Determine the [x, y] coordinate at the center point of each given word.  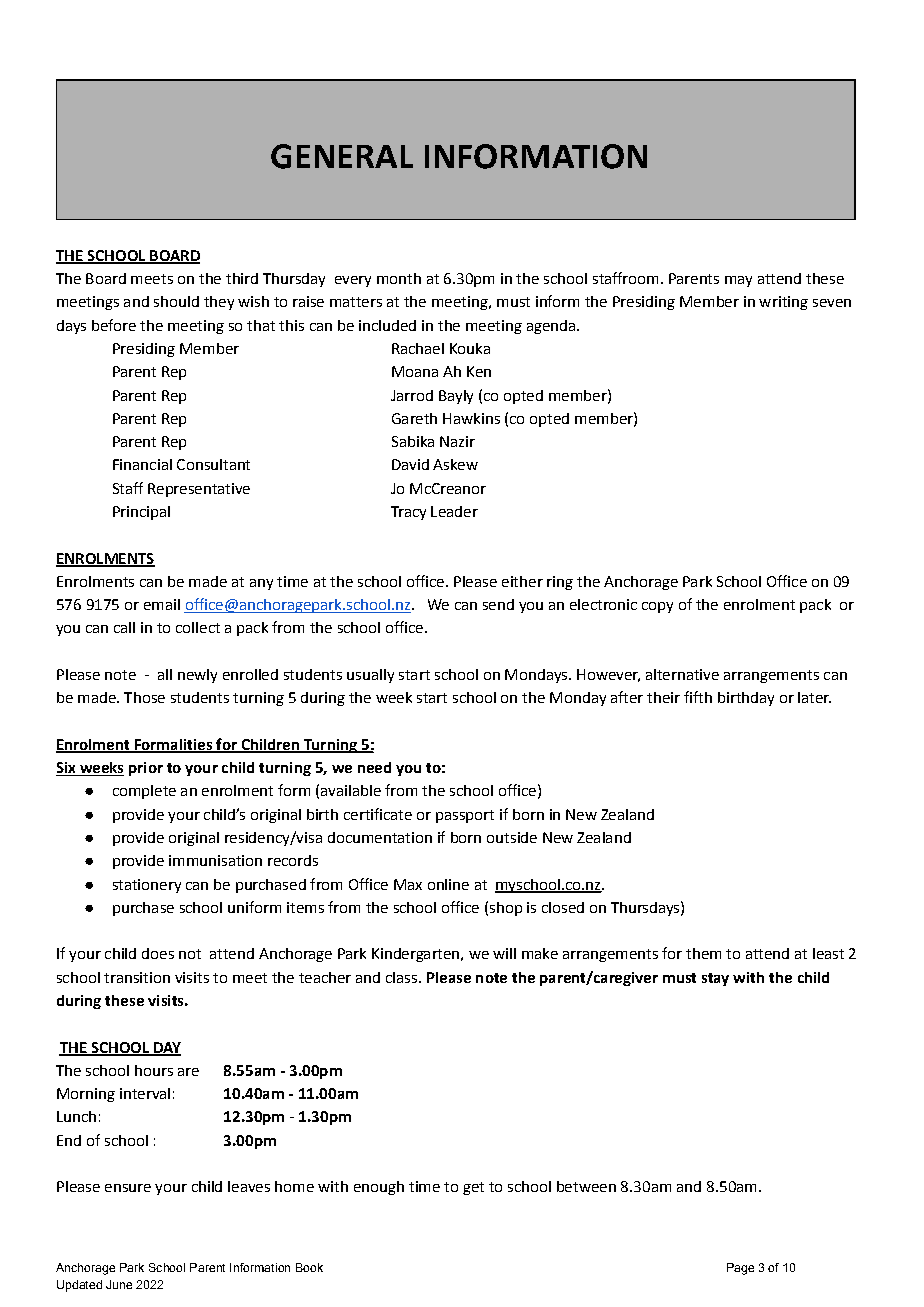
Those [144, 697]
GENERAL [342, 156]
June [119, 1284]
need [374, 767]
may [738, 281]
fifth [698, 697]
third [242, 278]
